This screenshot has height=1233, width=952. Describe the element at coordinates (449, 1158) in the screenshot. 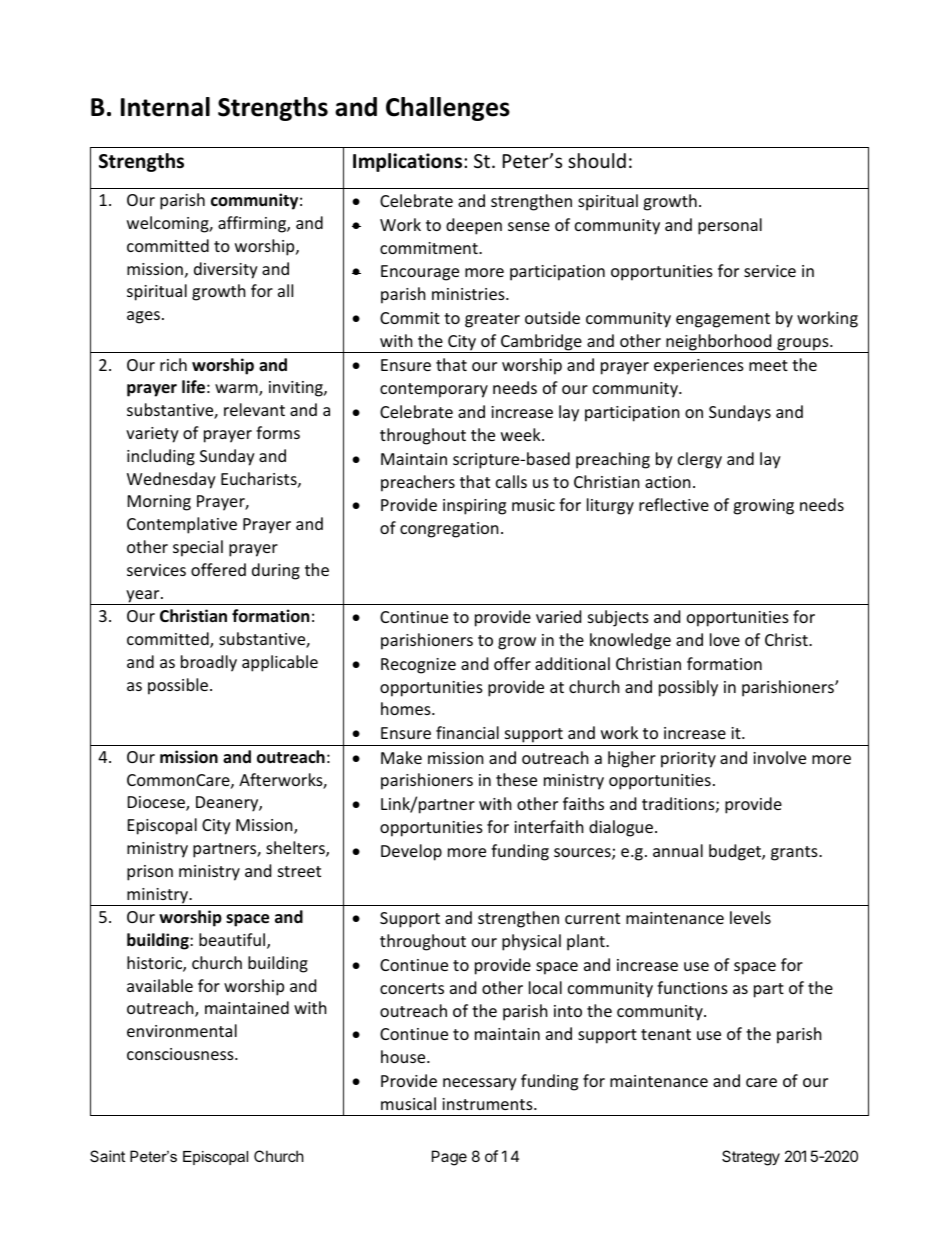

I see `Page` at that location.
